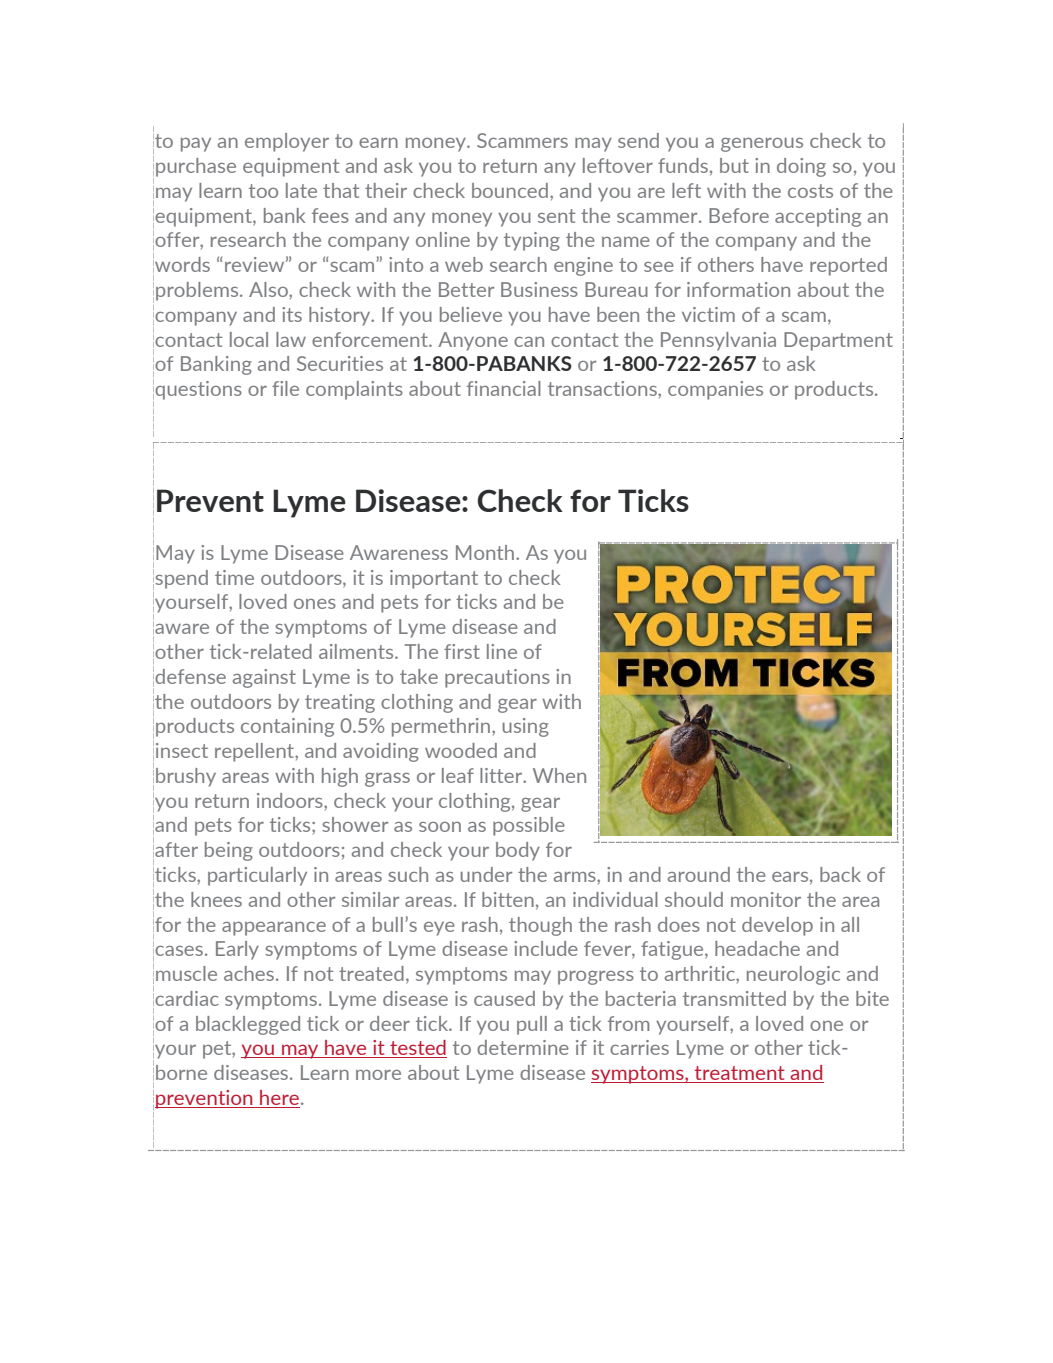  What do you see at coordinates (504, 388) in the screenshot?
I see `financial` at bounding box center [504, 388].
